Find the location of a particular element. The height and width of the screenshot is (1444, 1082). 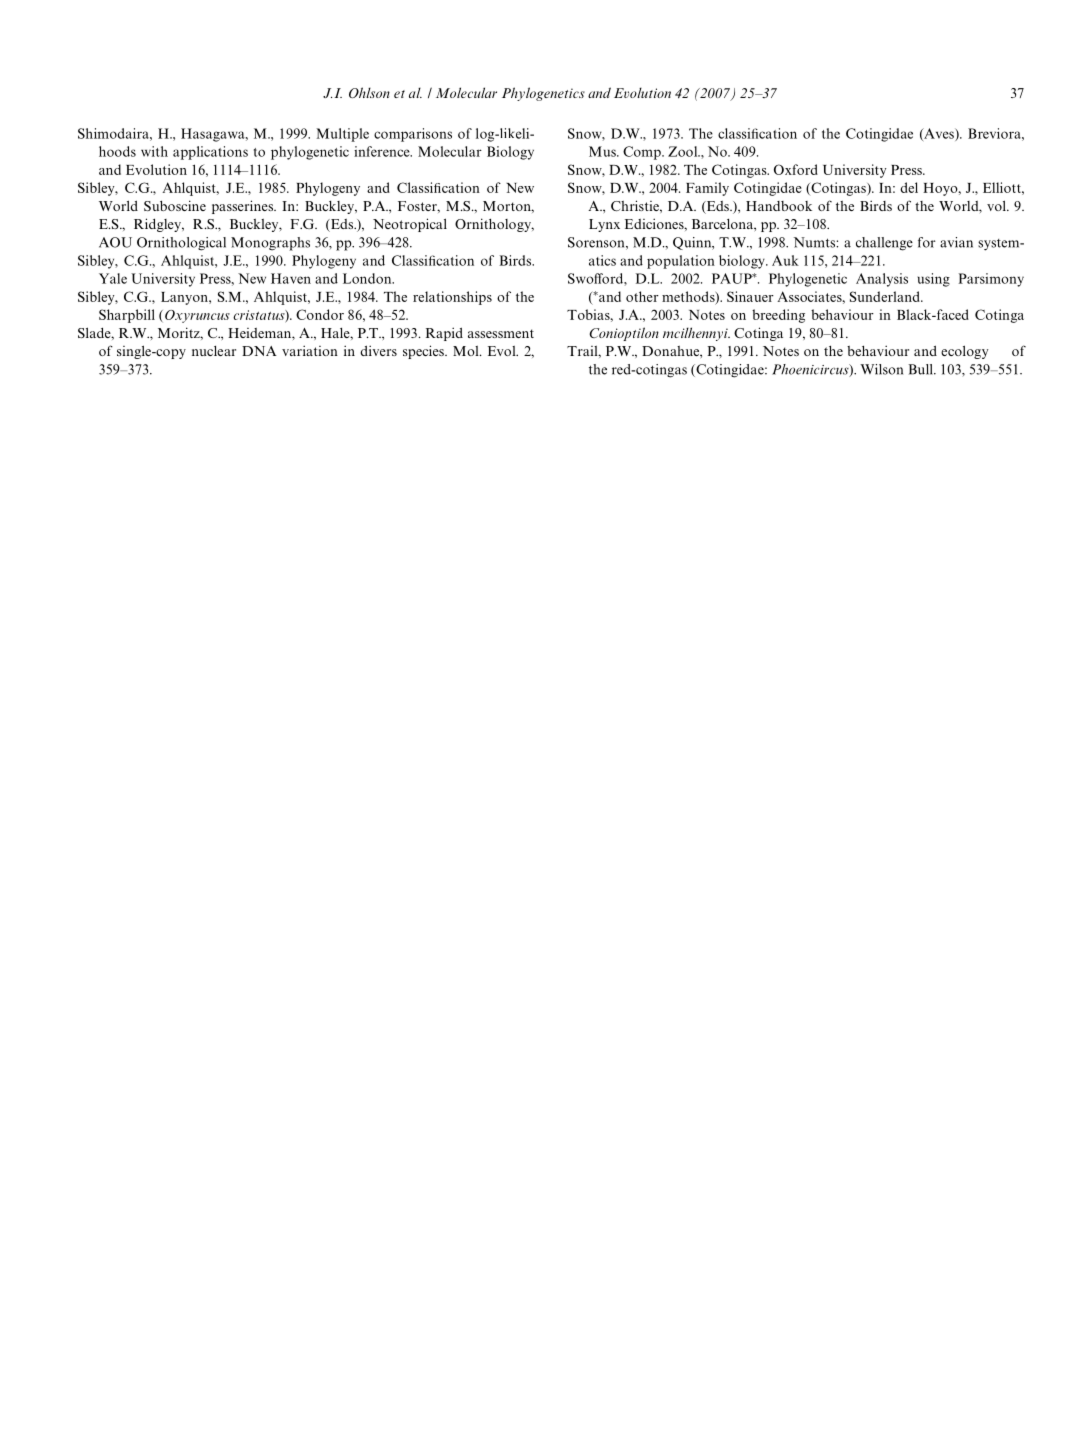

Mus is located at coordinates (603, 151).
